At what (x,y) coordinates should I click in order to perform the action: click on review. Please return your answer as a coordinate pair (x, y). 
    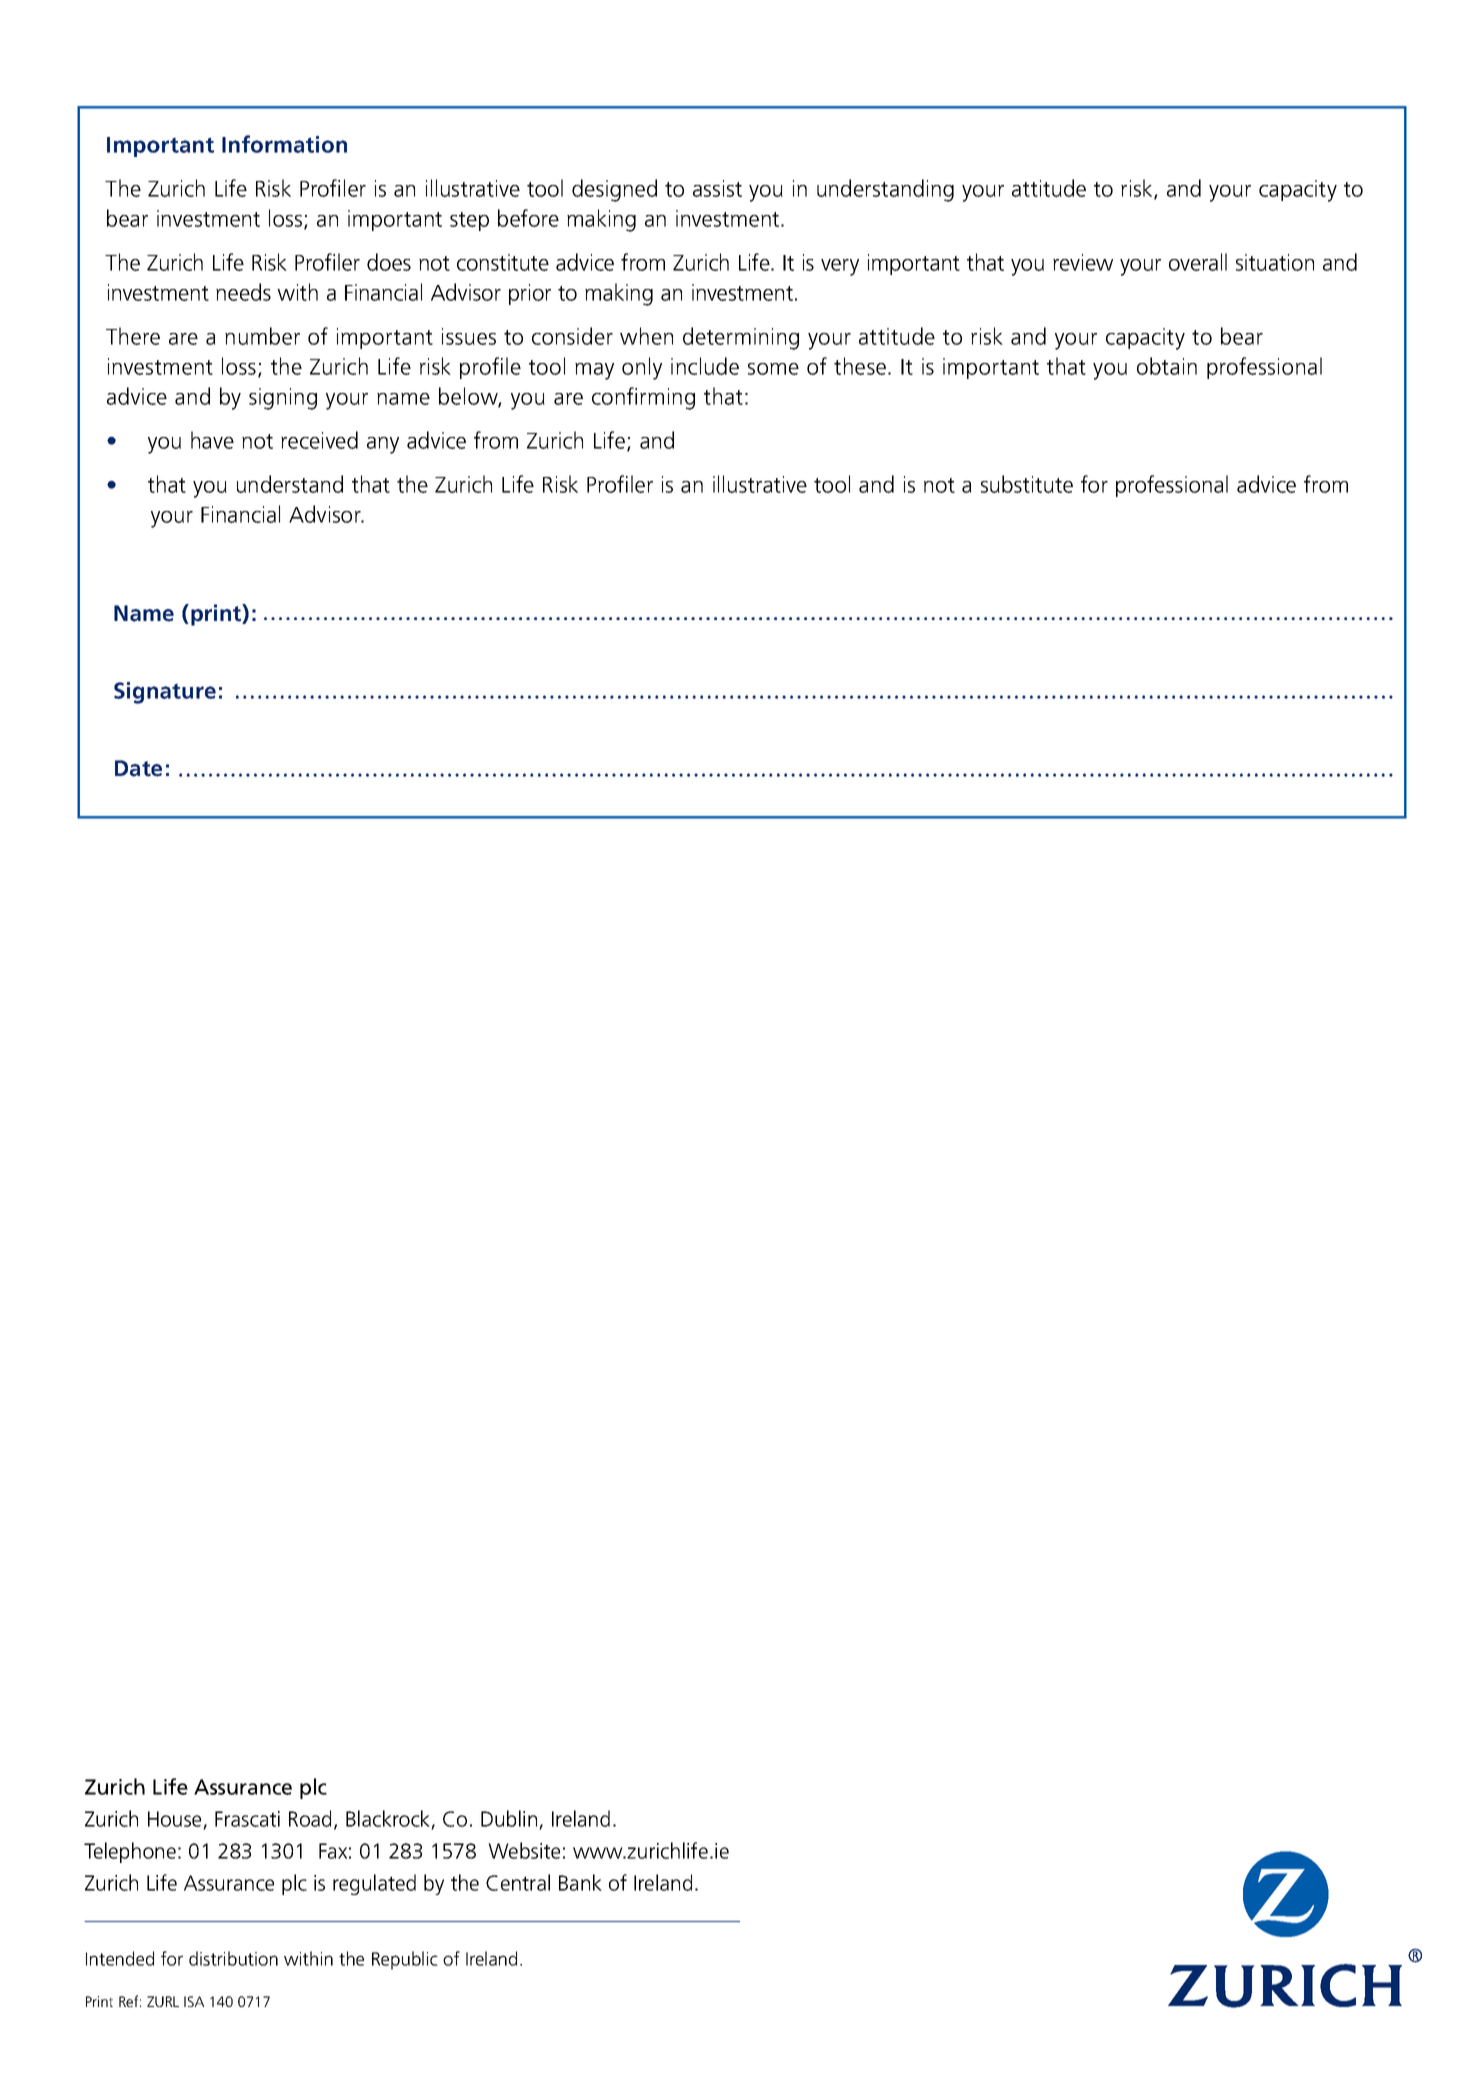
    Looking at the image, I should click on (1083, 262).
